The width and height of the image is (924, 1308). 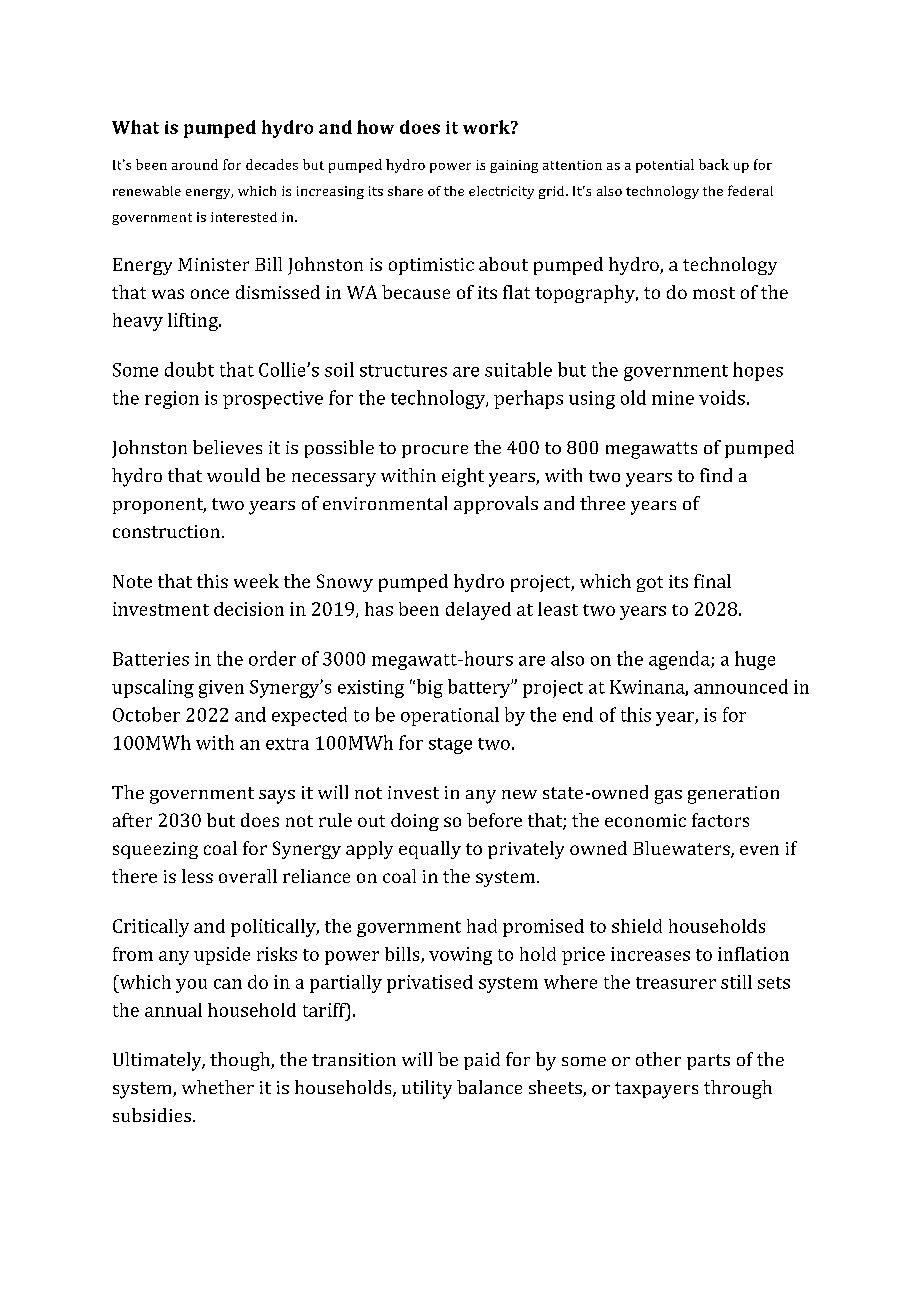 What do you see at coordinates (680, 660) in the image?
I see `agenda` at bounding box center [680, 660].
